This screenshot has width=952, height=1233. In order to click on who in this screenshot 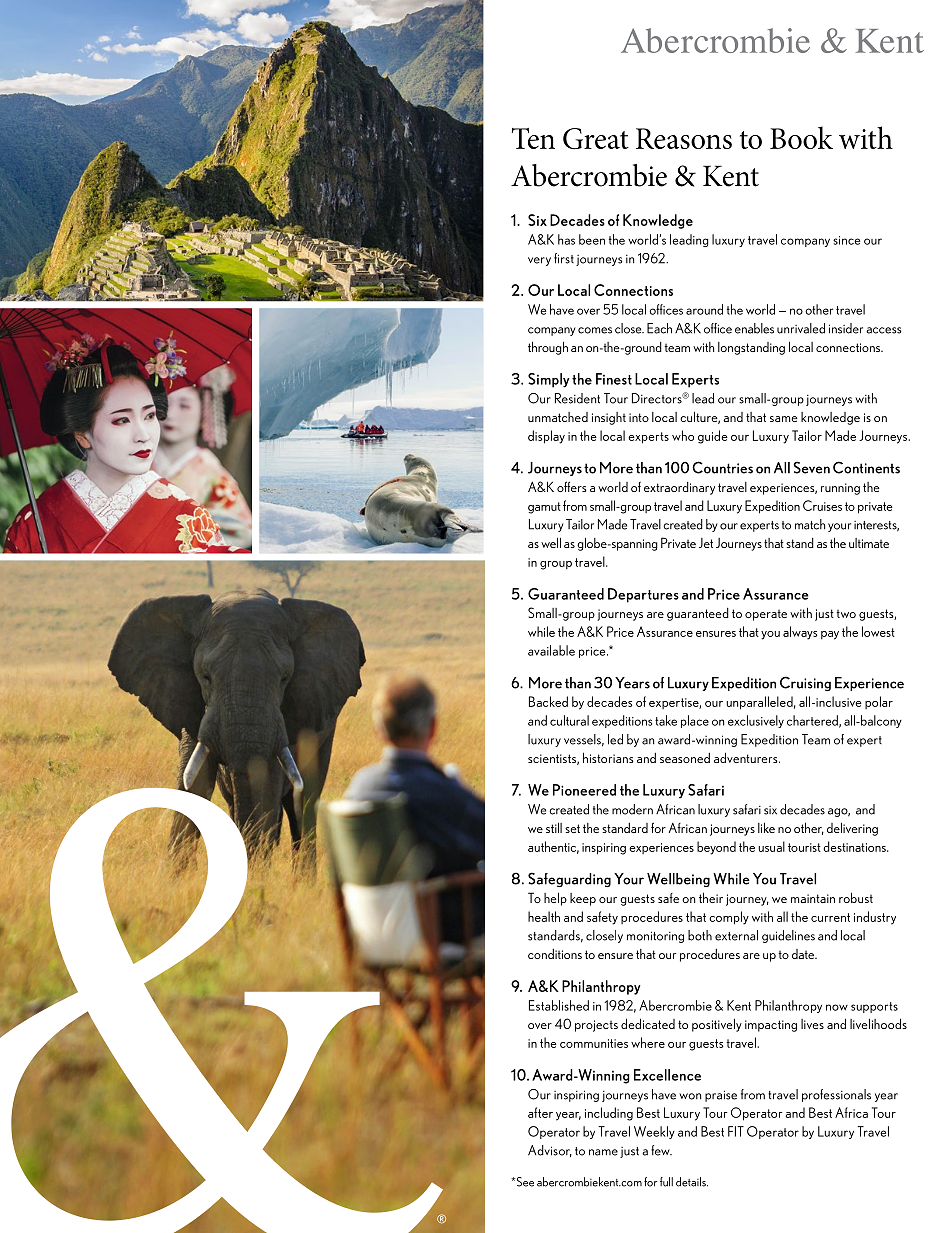, I will do `click(683, 435)`.
